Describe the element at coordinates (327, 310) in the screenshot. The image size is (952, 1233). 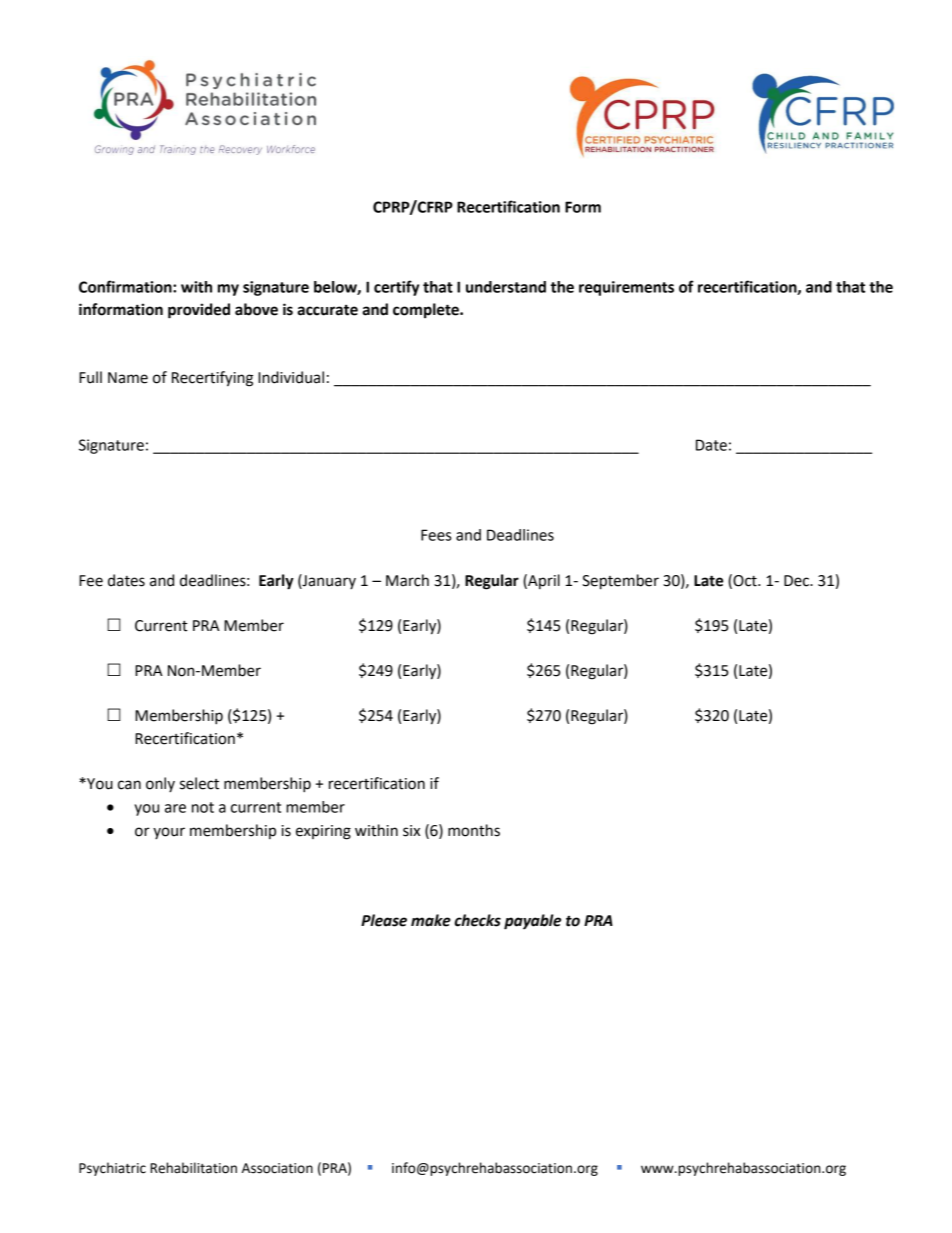
I see `accurate` at that location.
